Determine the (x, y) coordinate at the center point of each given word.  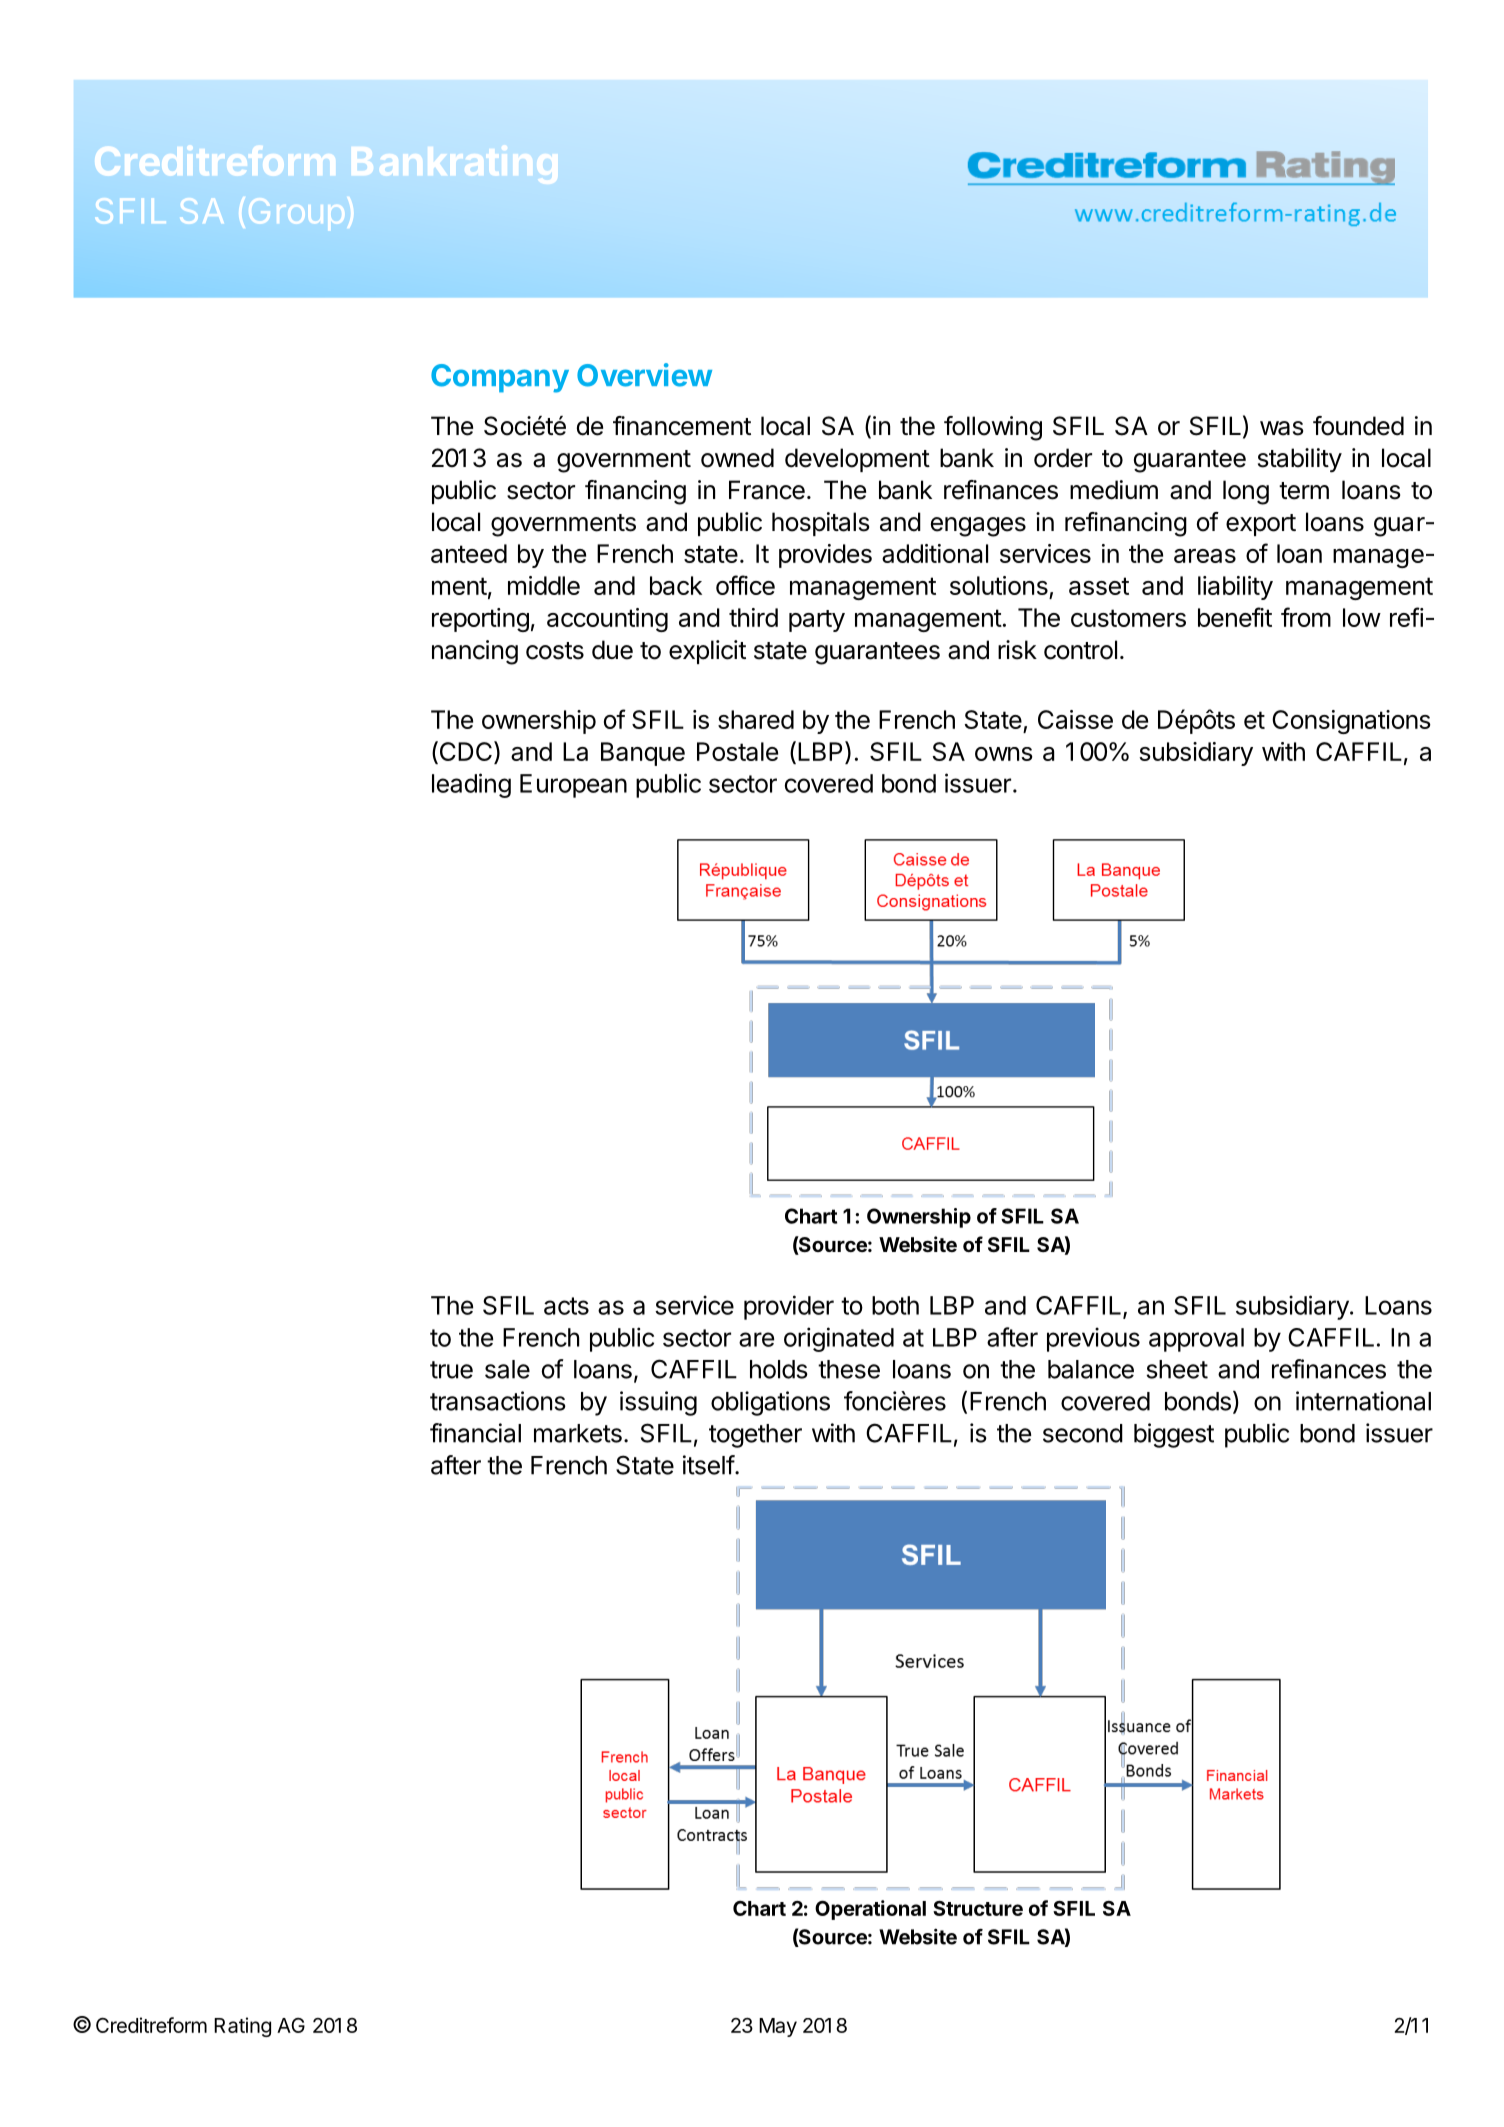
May (778, 2027)
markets (578, 1433)
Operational (870, 1910)
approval (1196, 1340)
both (895, 1305)
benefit (1235, 617)
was (1281, 428)
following (993, 428)
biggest (1174, 1435)
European (573, 786)
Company (500, 378)
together (755, 1436)
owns (1004, 754)
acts (566, 1306)
